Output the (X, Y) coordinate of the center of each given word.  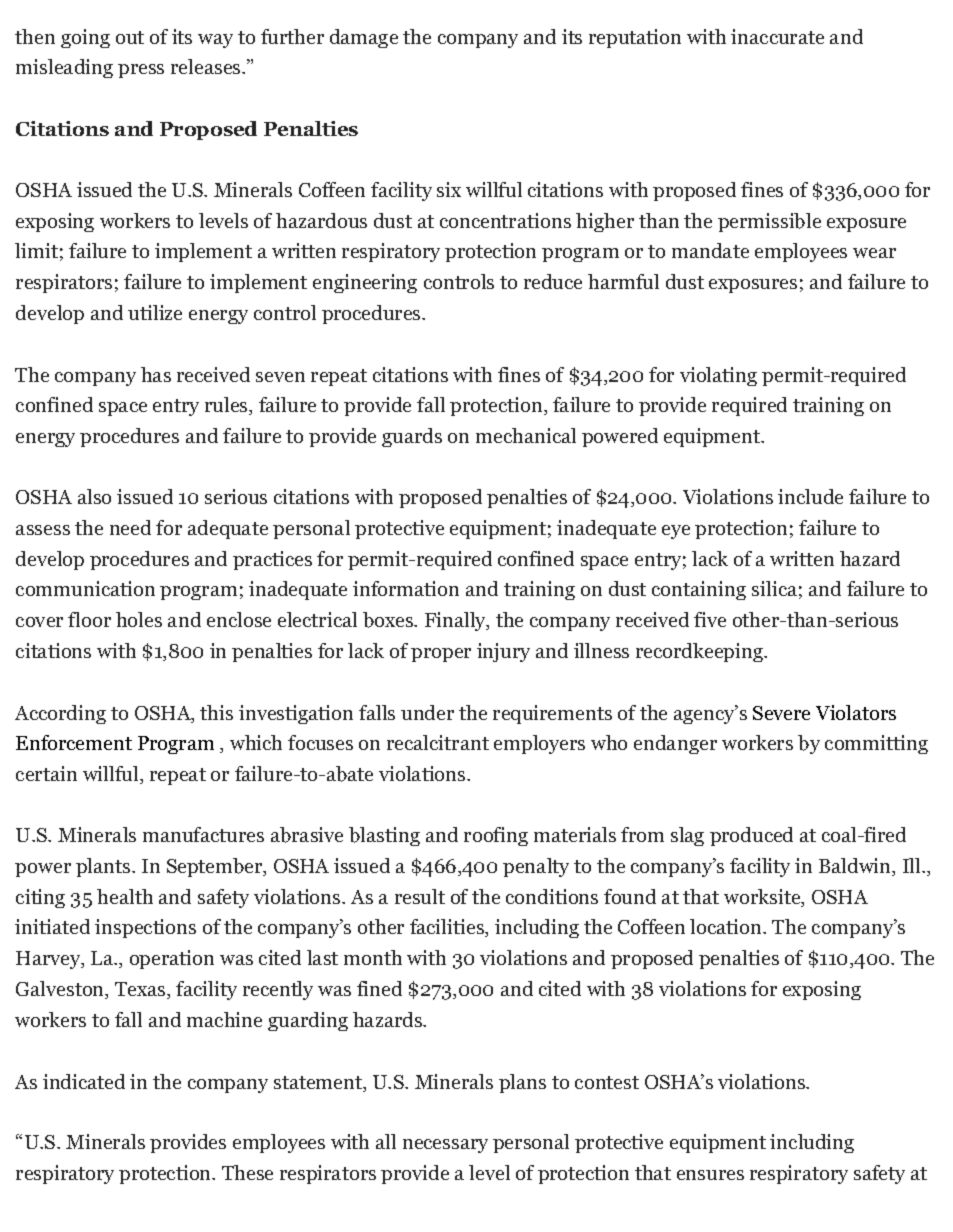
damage (364, 38)
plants (104, 867)
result (420, 896)
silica (774, 588)
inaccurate (777, 36)
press (141, 71)
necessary (445, 1146)
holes (139, 619)
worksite (763, 898)
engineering (365, 283)
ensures (710, 1175)
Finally (456, 621)
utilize (155, 312)
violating (718, 376)
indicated (84, 1081)
